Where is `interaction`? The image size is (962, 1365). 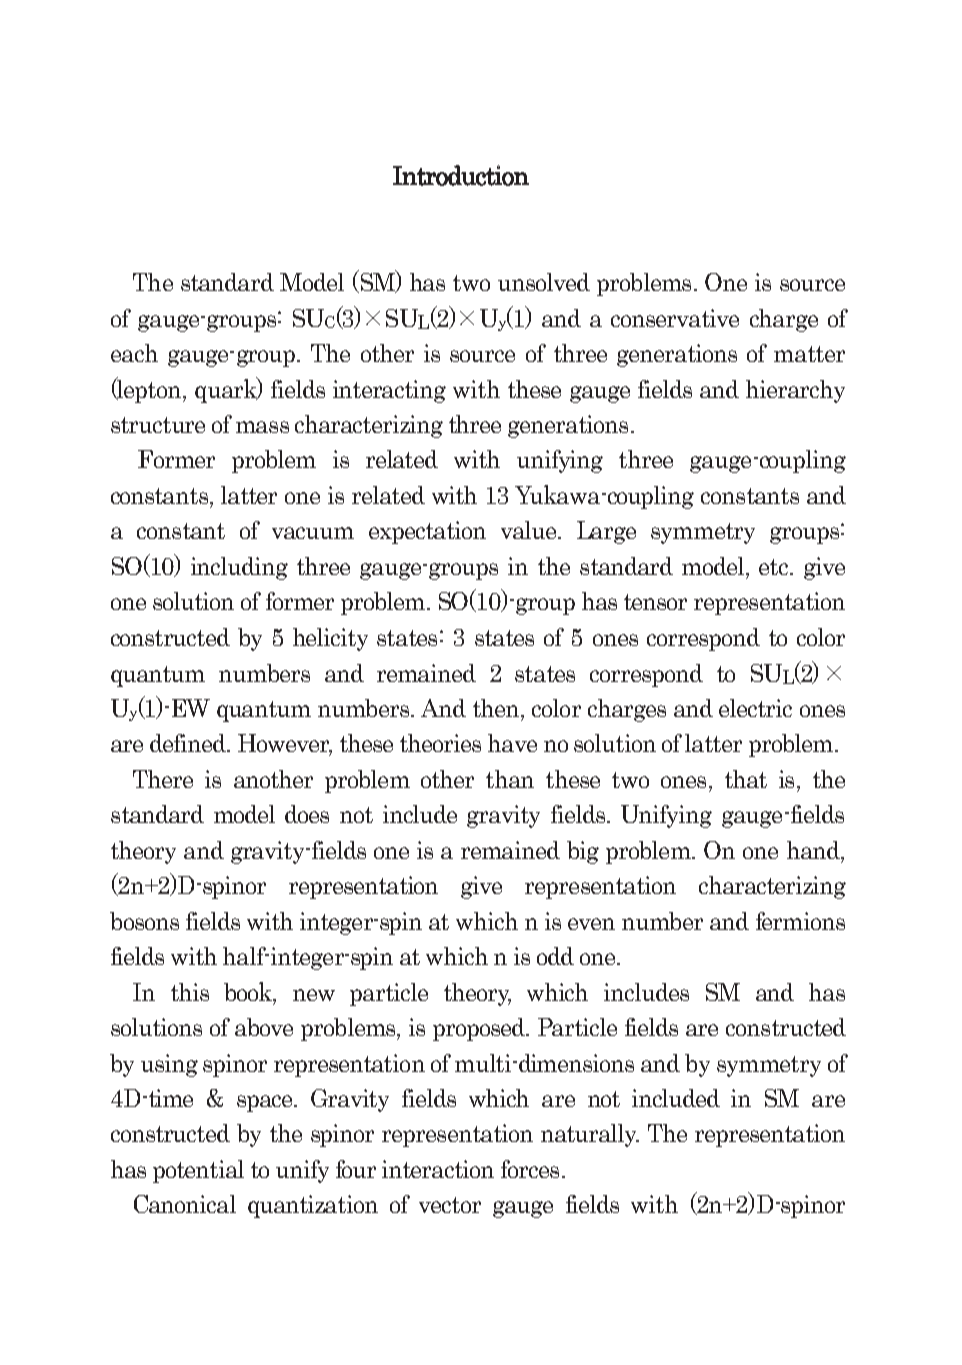
interaction is located at coordinates (438, 1169).
